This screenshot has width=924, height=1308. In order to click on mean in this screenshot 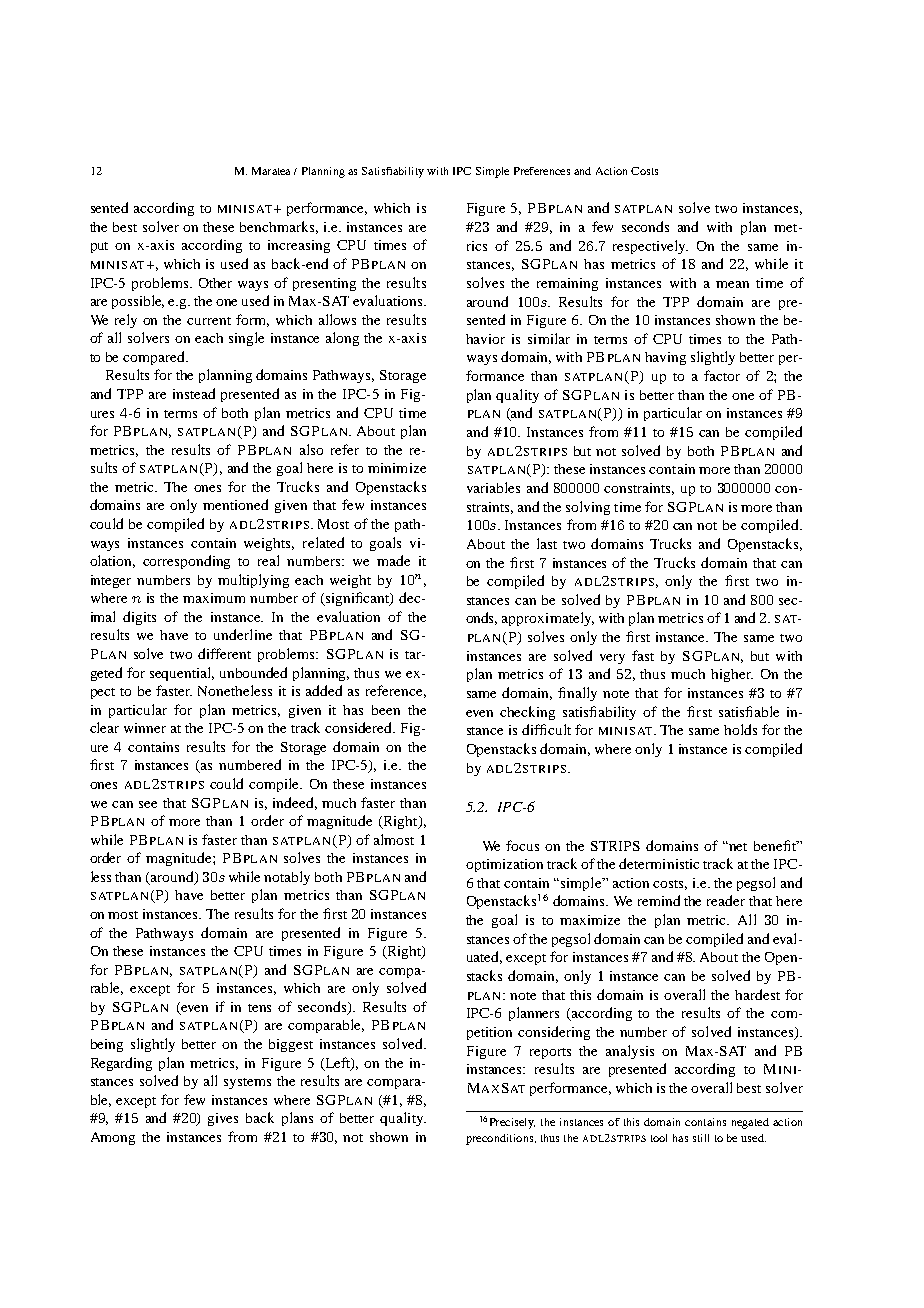, I will do `click(732, 284)`.
